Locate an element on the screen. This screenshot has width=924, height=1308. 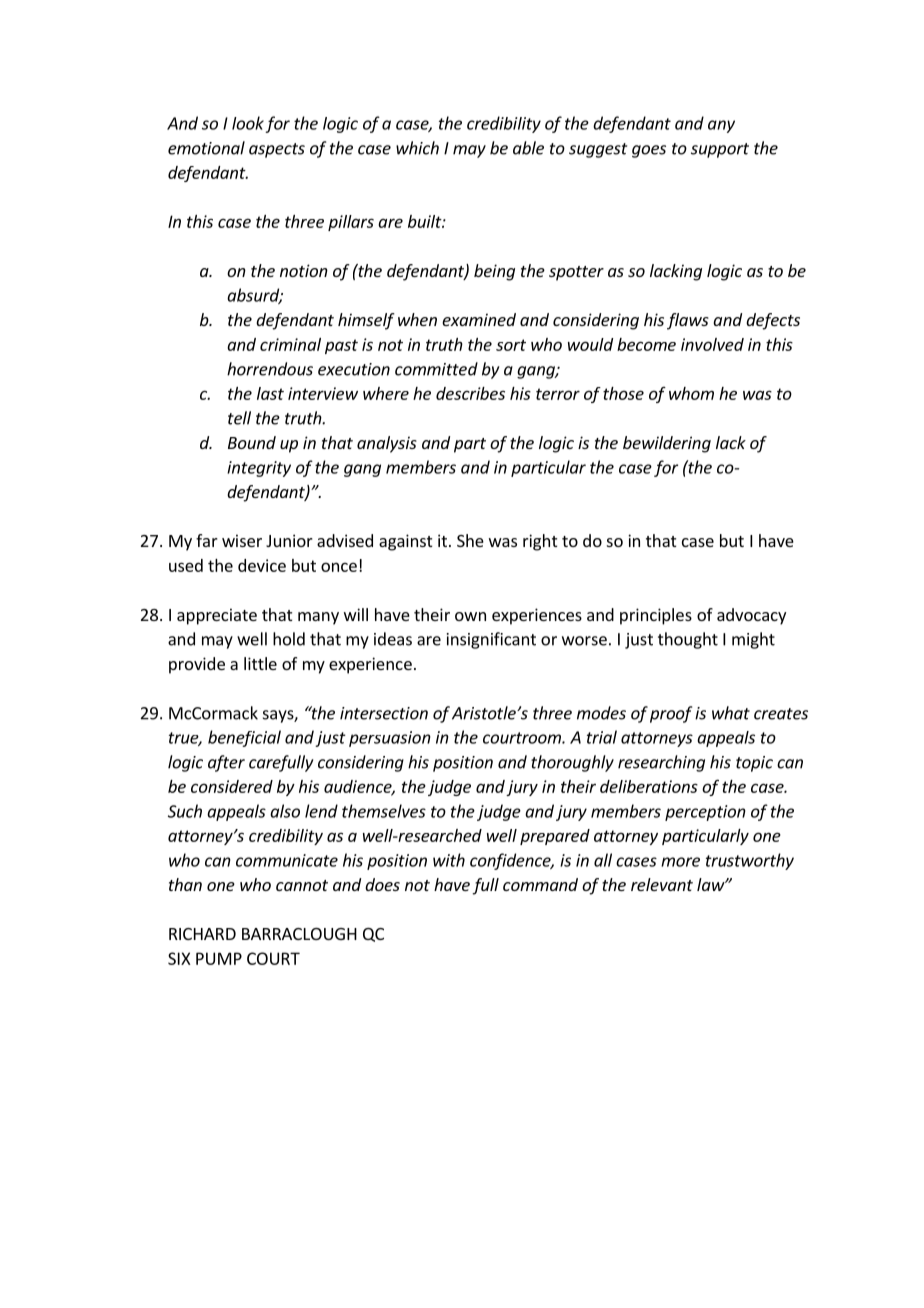
able is located at coordinates (528, 148).
